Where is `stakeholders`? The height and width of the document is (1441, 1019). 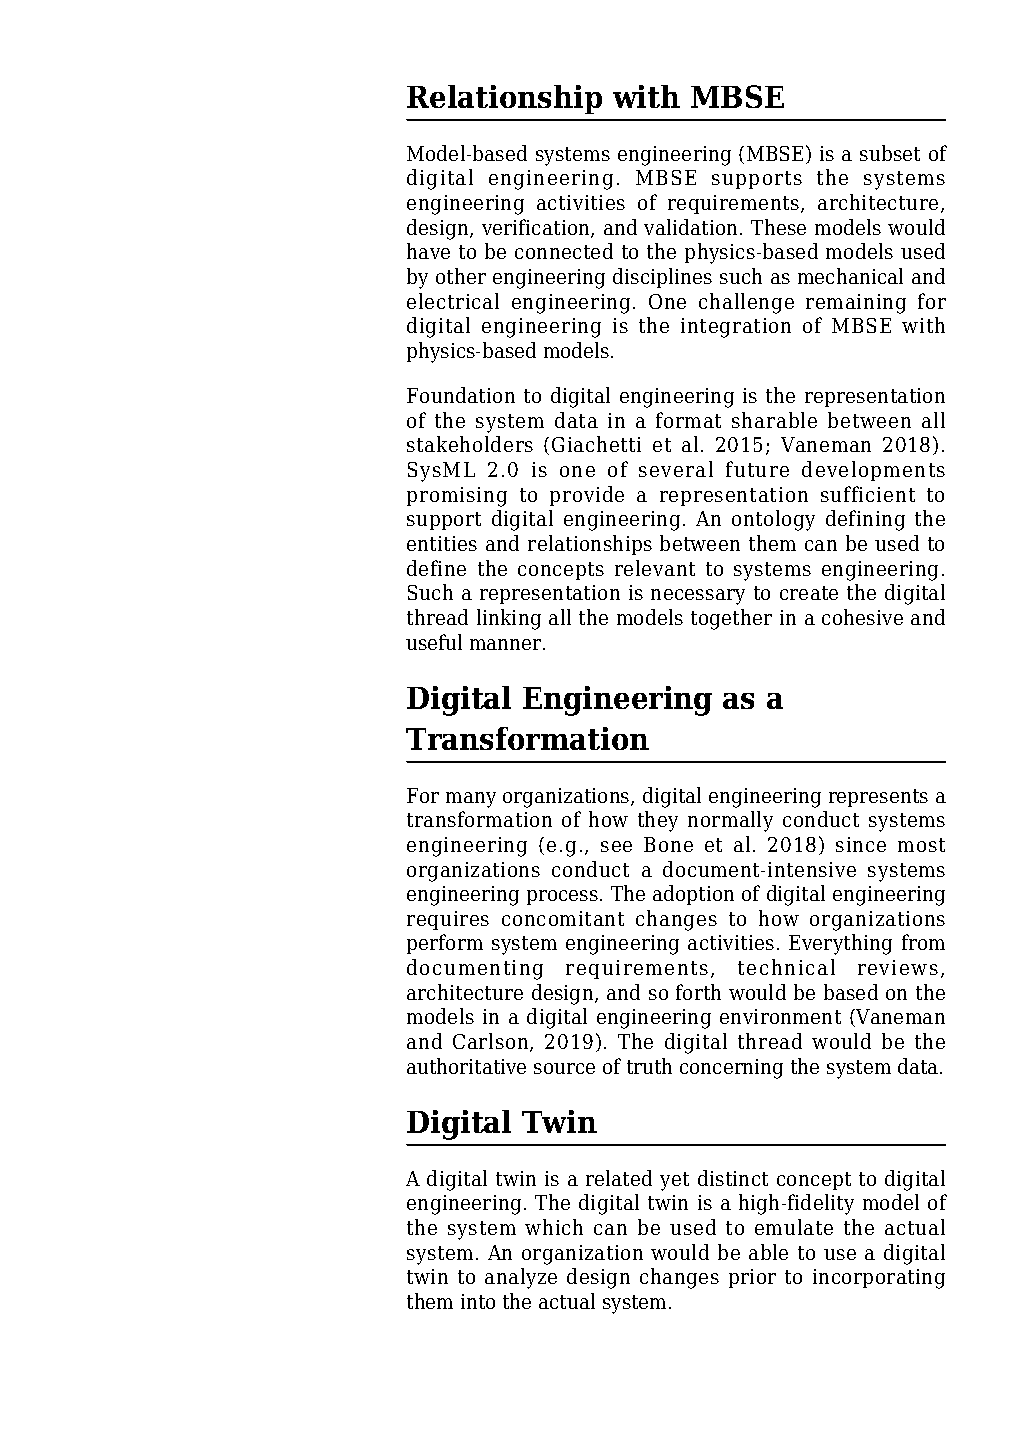 stakeholders is located at coordinates (470, 444).
